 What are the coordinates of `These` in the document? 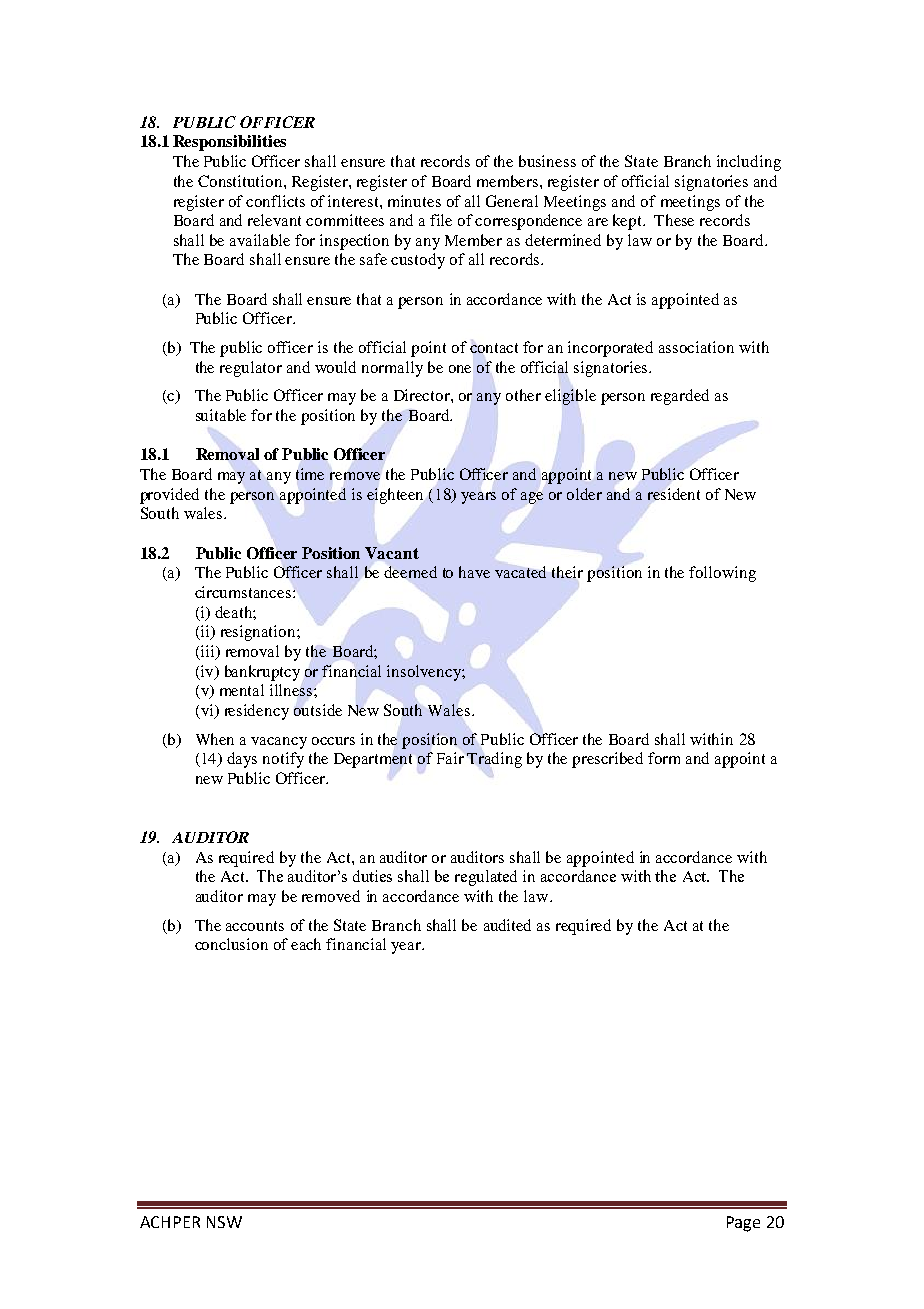 It's located at (674, 220).
